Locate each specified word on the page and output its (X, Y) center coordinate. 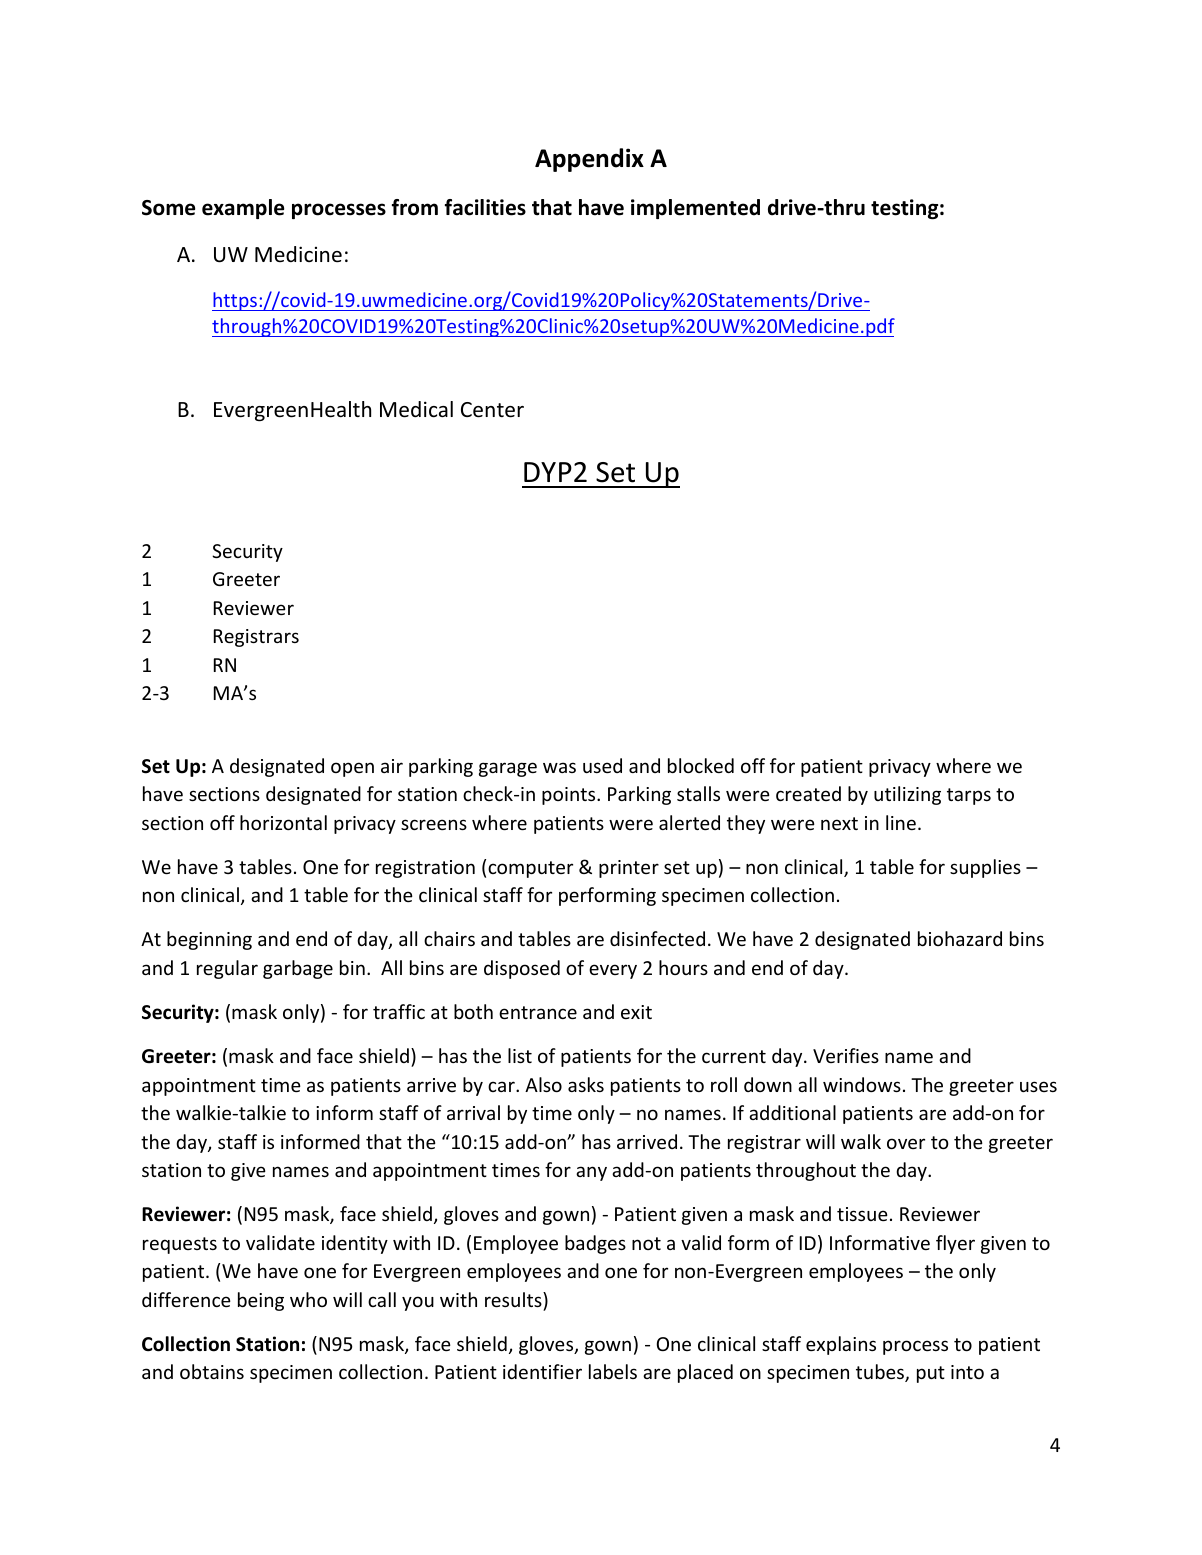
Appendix (589, 160)
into (967, 1372)
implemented (695, 209)
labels (613, 1371)
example (243, 209)
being (261, 1301)
